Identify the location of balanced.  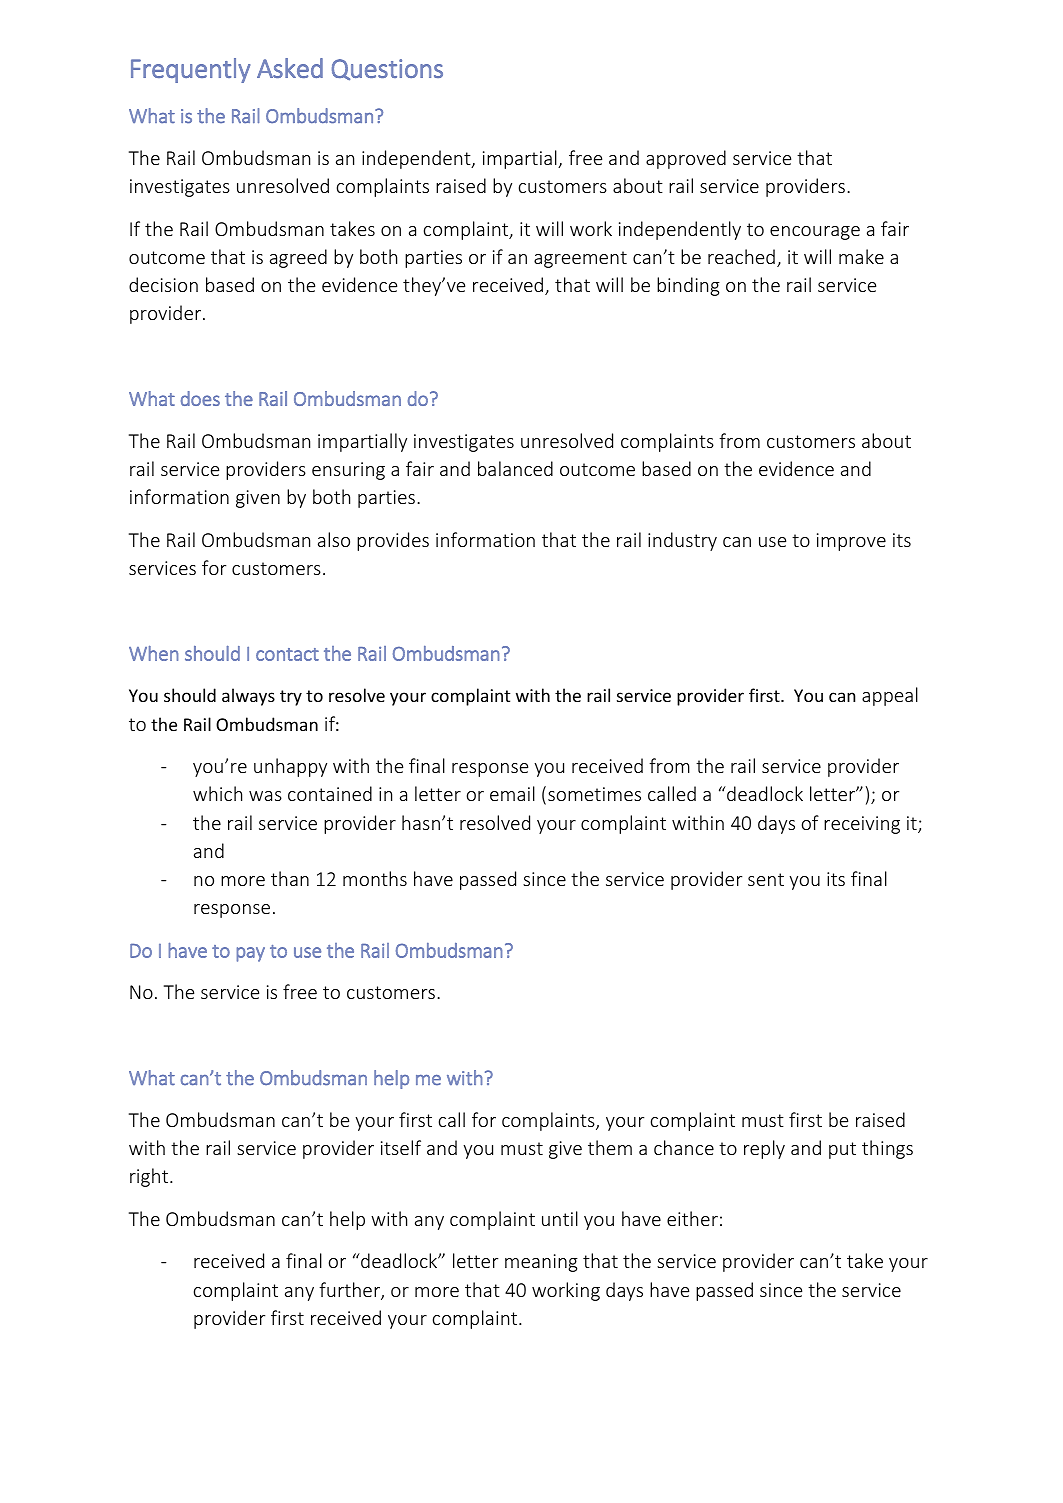
(515, 468).
